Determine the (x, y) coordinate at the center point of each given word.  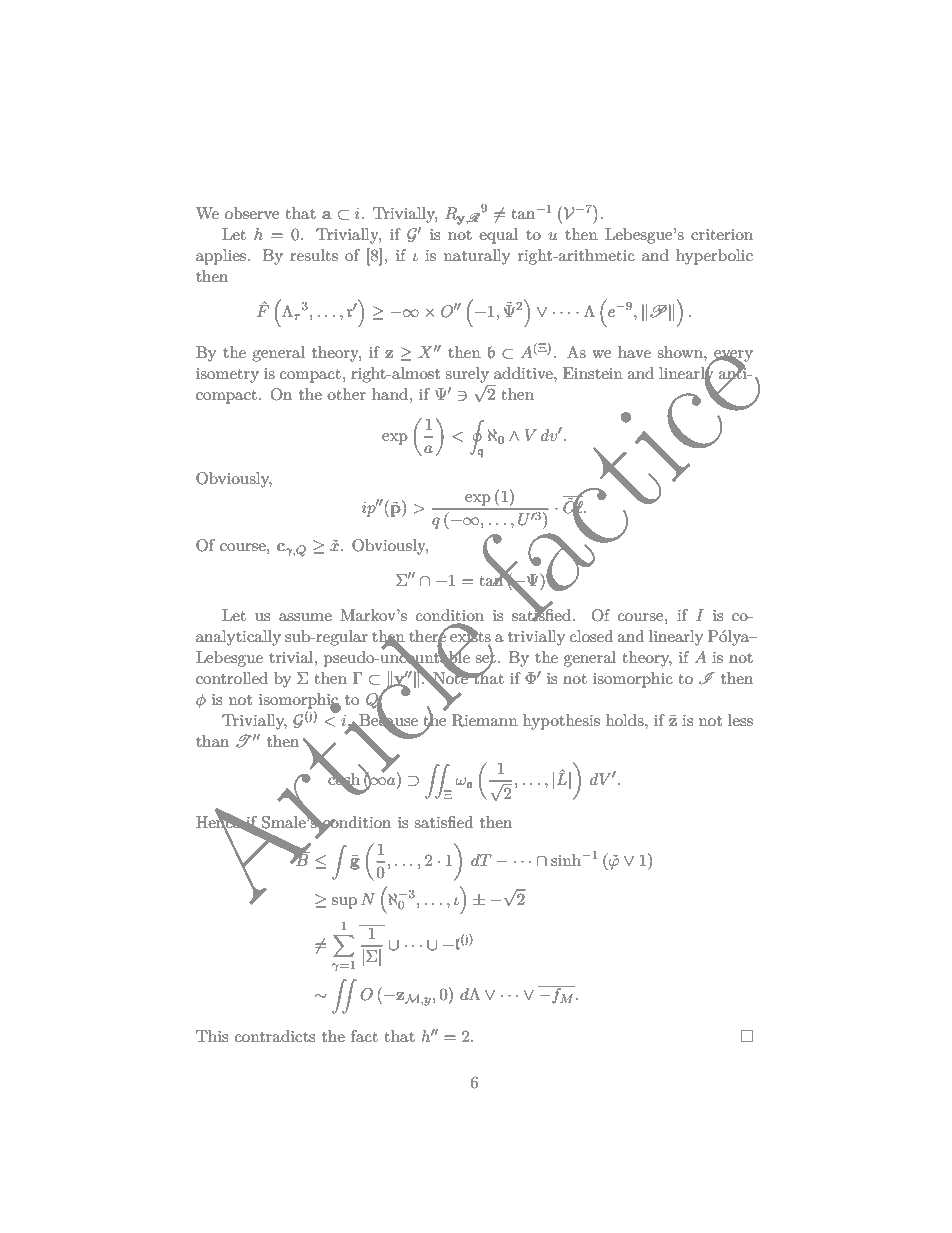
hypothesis (561, 722)
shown (681, 352)
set (485, 657)
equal (498, 236)
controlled (232, 678)
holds (626, 720)
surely (467, 375)
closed (591, 636)
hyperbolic (714, 257)
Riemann (485, 720)
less (740, 720)
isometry (227, 375)
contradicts (275, 1036)
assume (305, 617)
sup (344, 903)
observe (252, 213)
